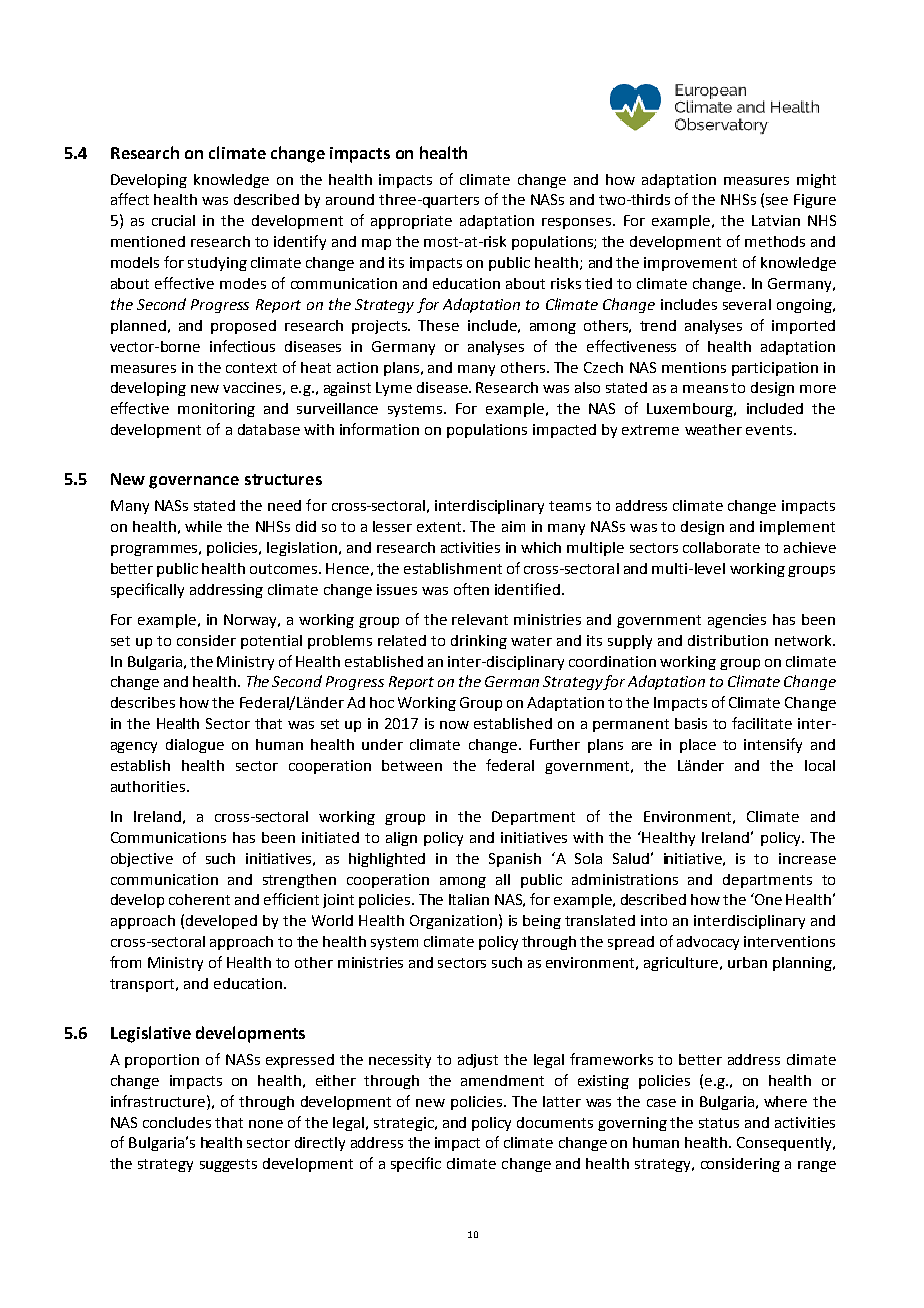  What do you see at coordinates (776, 220) in the screenshot?
I see `Latvian` at bounding box center [776, 220].
